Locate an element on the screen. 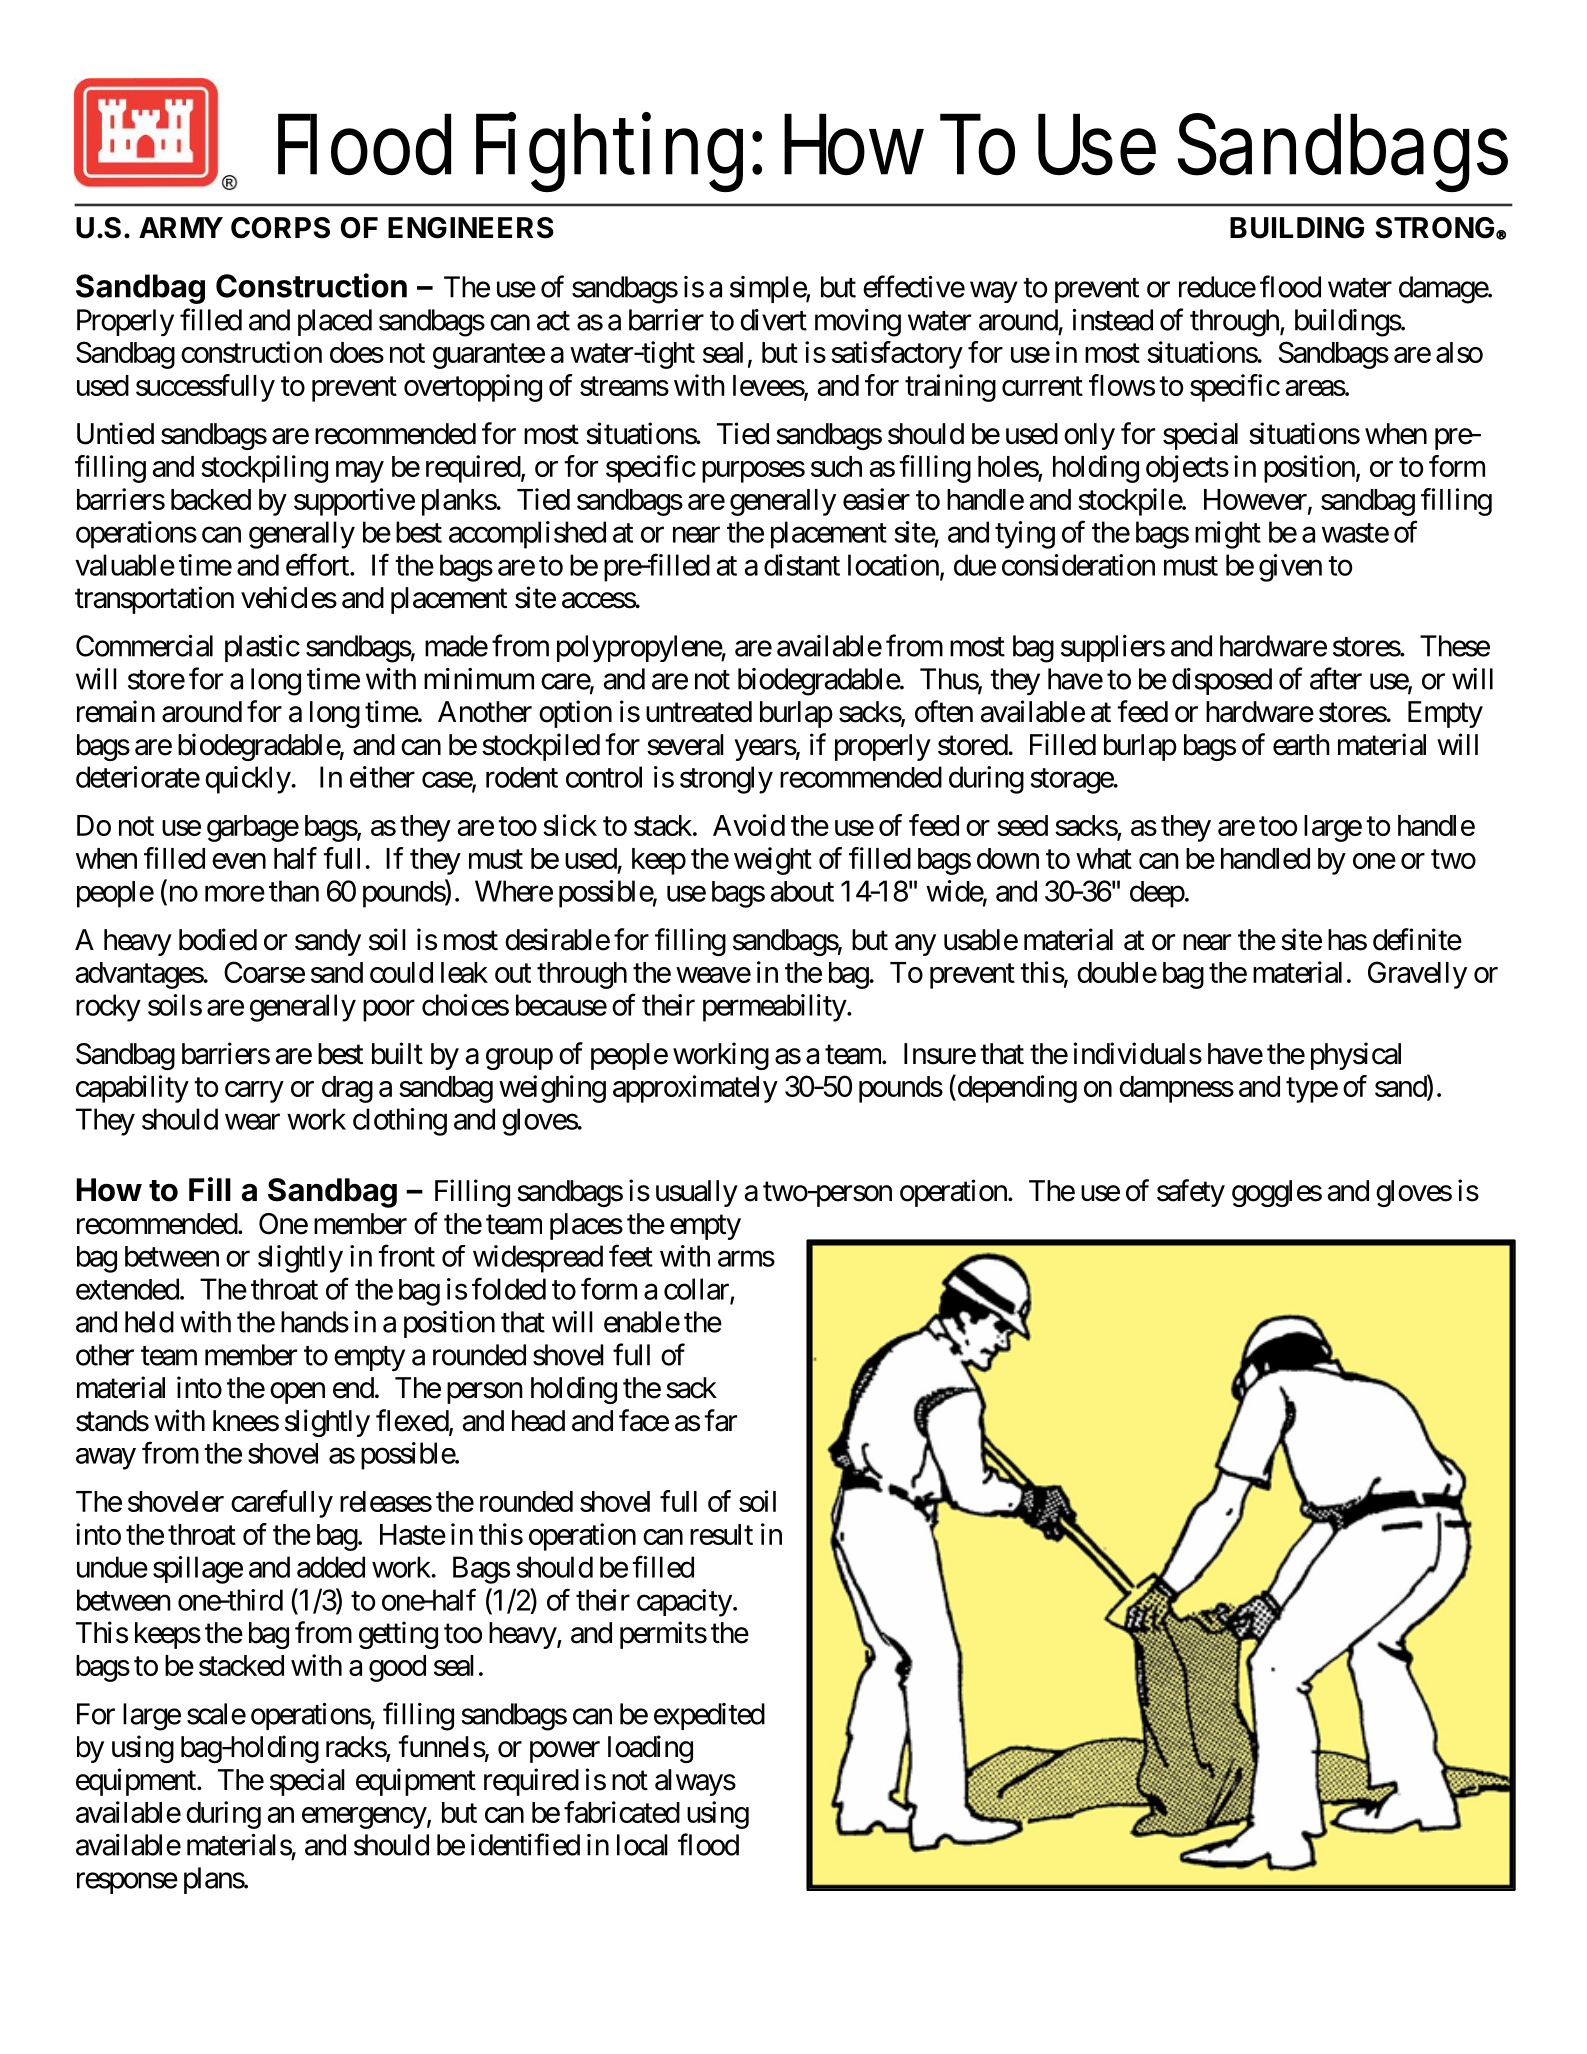 Image resolution: width=1587 pixels, height=2054 pixels. instead is located at coordinates (1112, 320).
